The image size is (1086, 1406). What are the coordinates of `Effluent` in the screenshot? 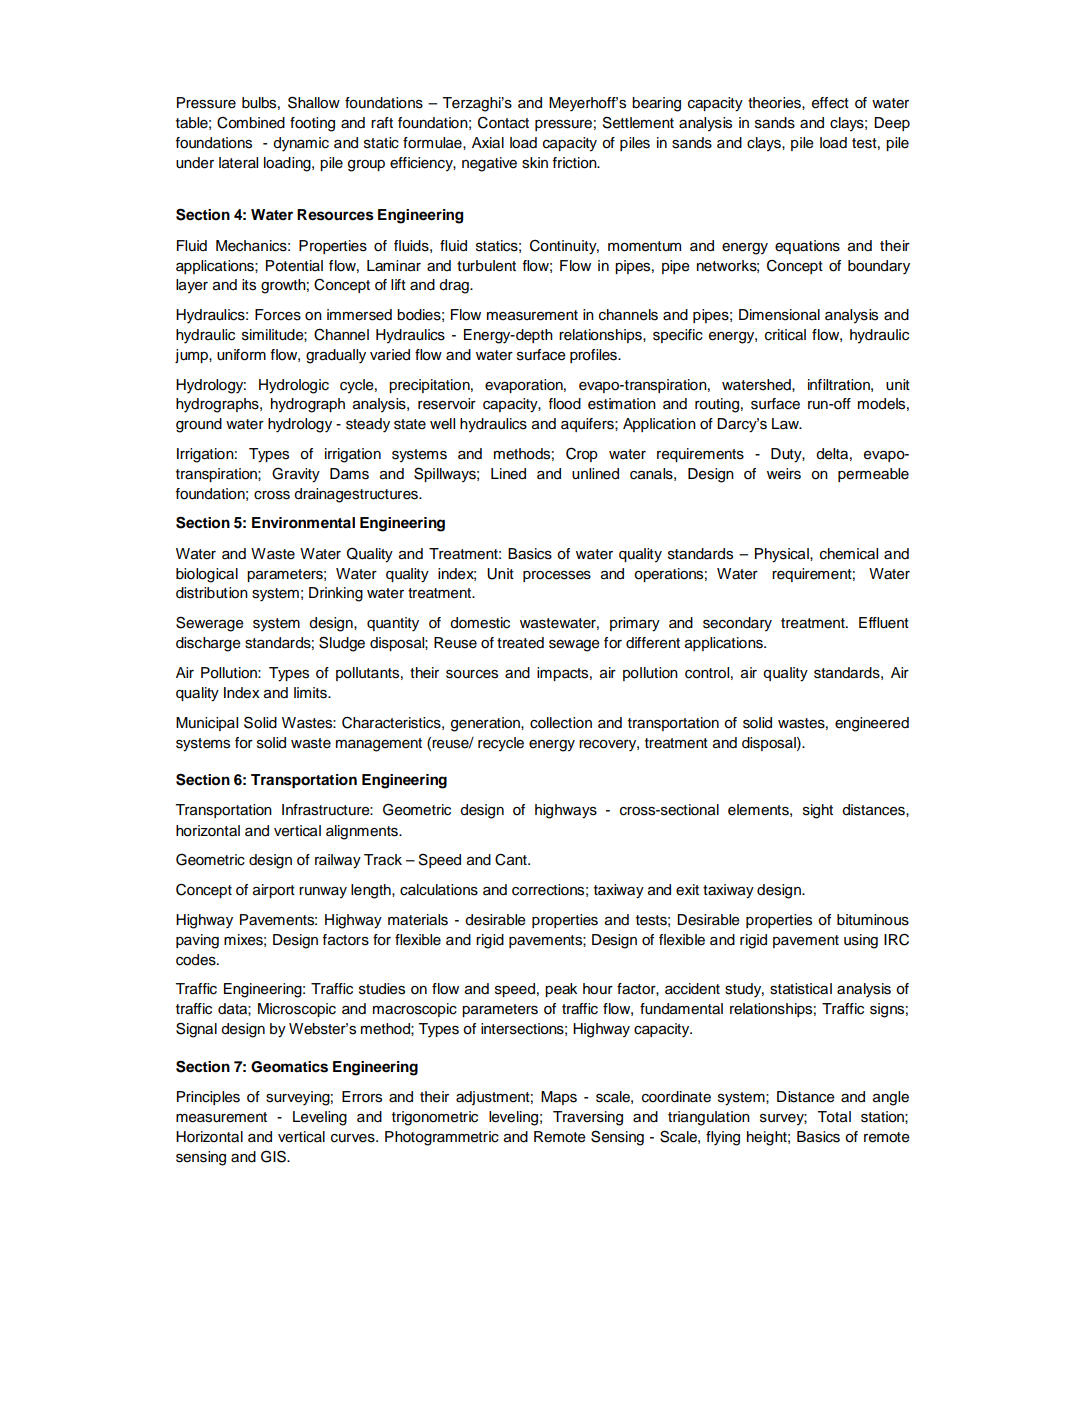 It's located at (884, 623).
